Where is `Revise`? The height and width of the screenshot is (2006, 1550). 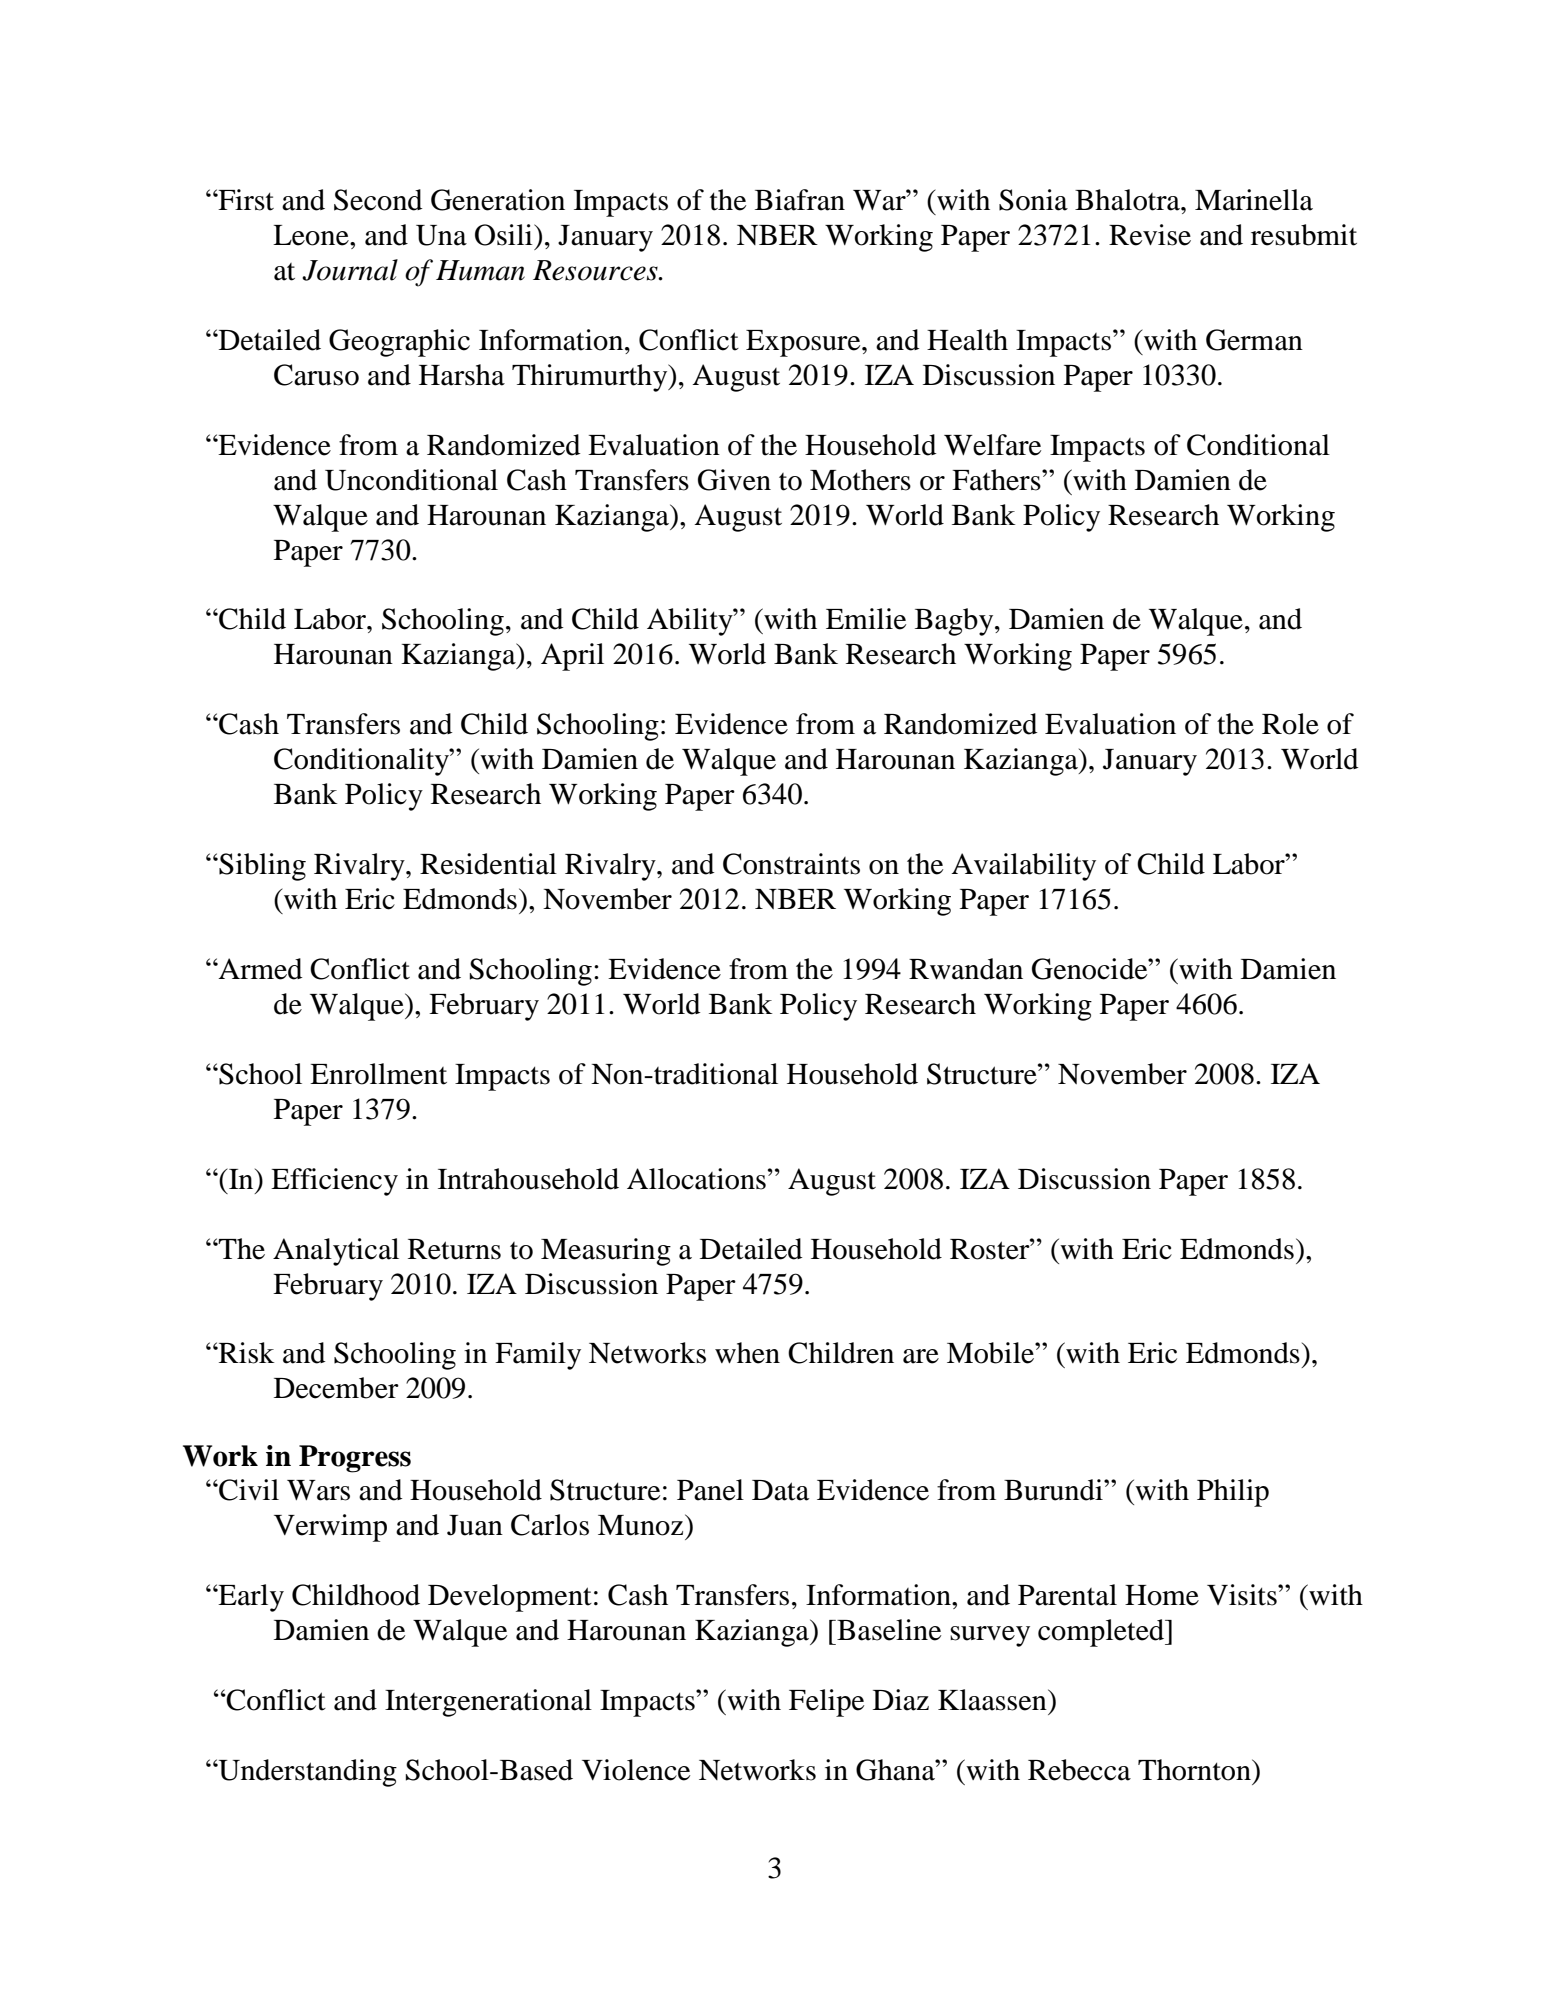
Revise is located at coordinates (1150, 235).
